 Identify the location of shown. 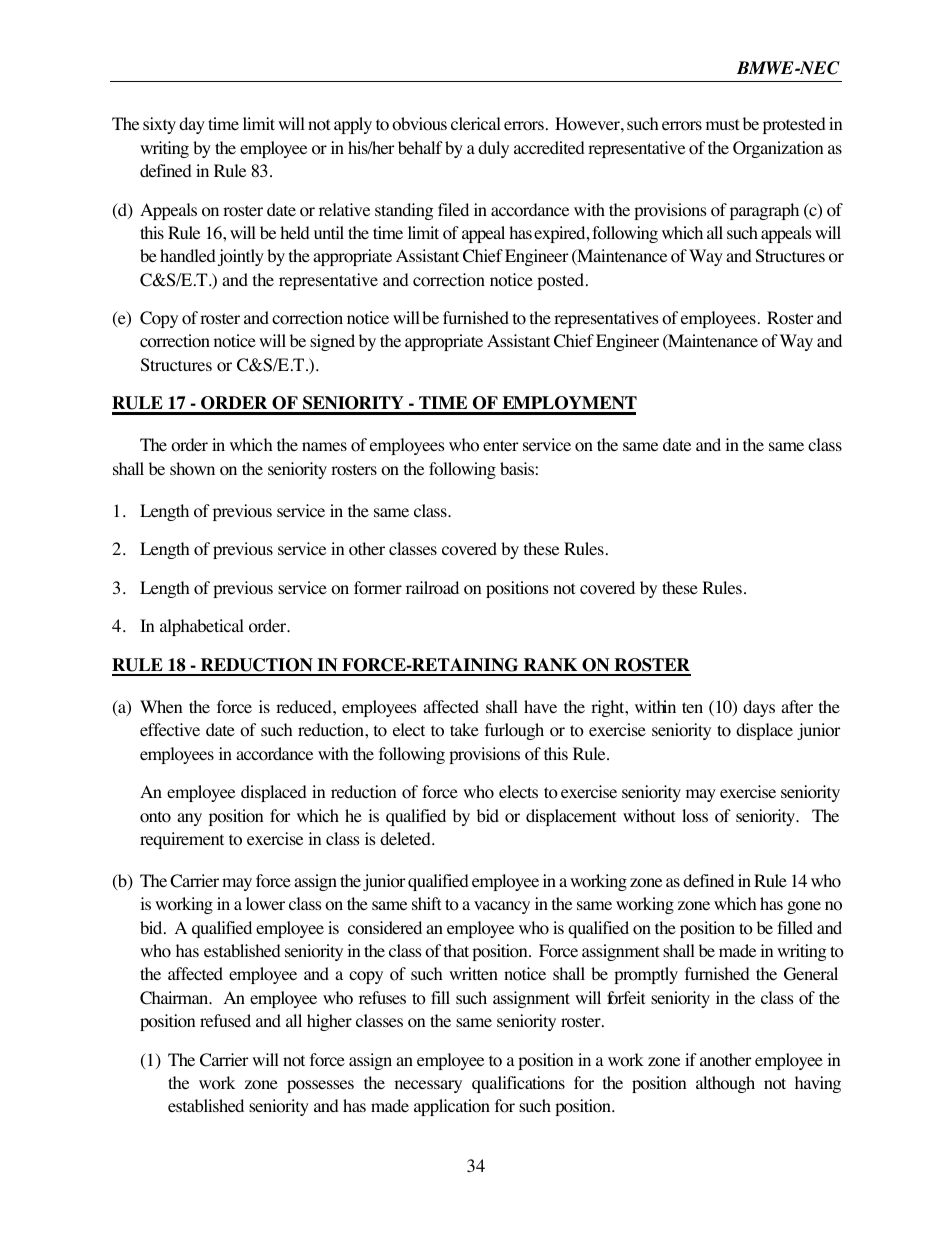
(192, 469).
